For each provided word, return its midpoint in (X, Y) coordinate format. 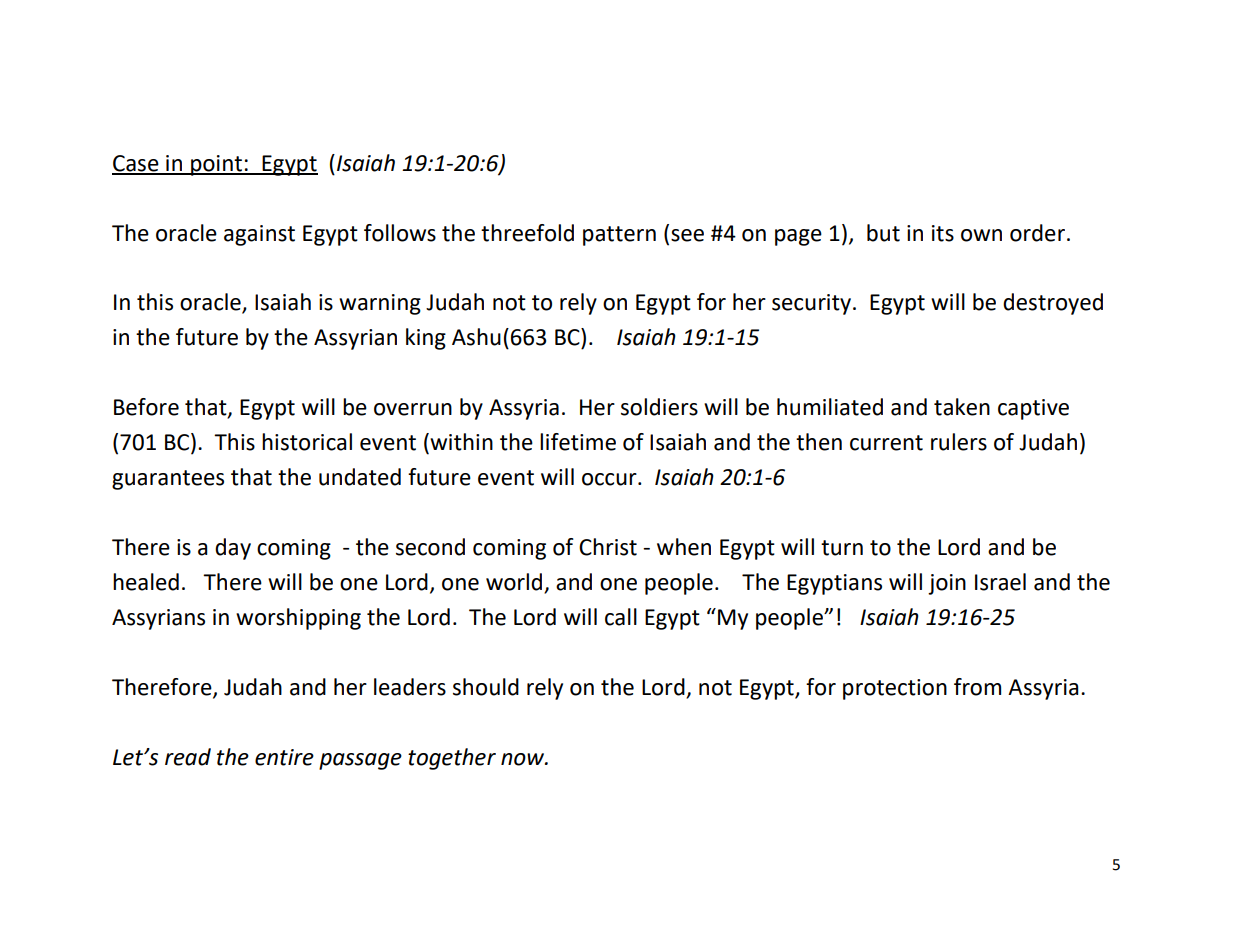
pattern (619, 236)
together (452, 759)
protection (895, 689)
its (943, 233)
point (216, 165)
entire (284, 757)
